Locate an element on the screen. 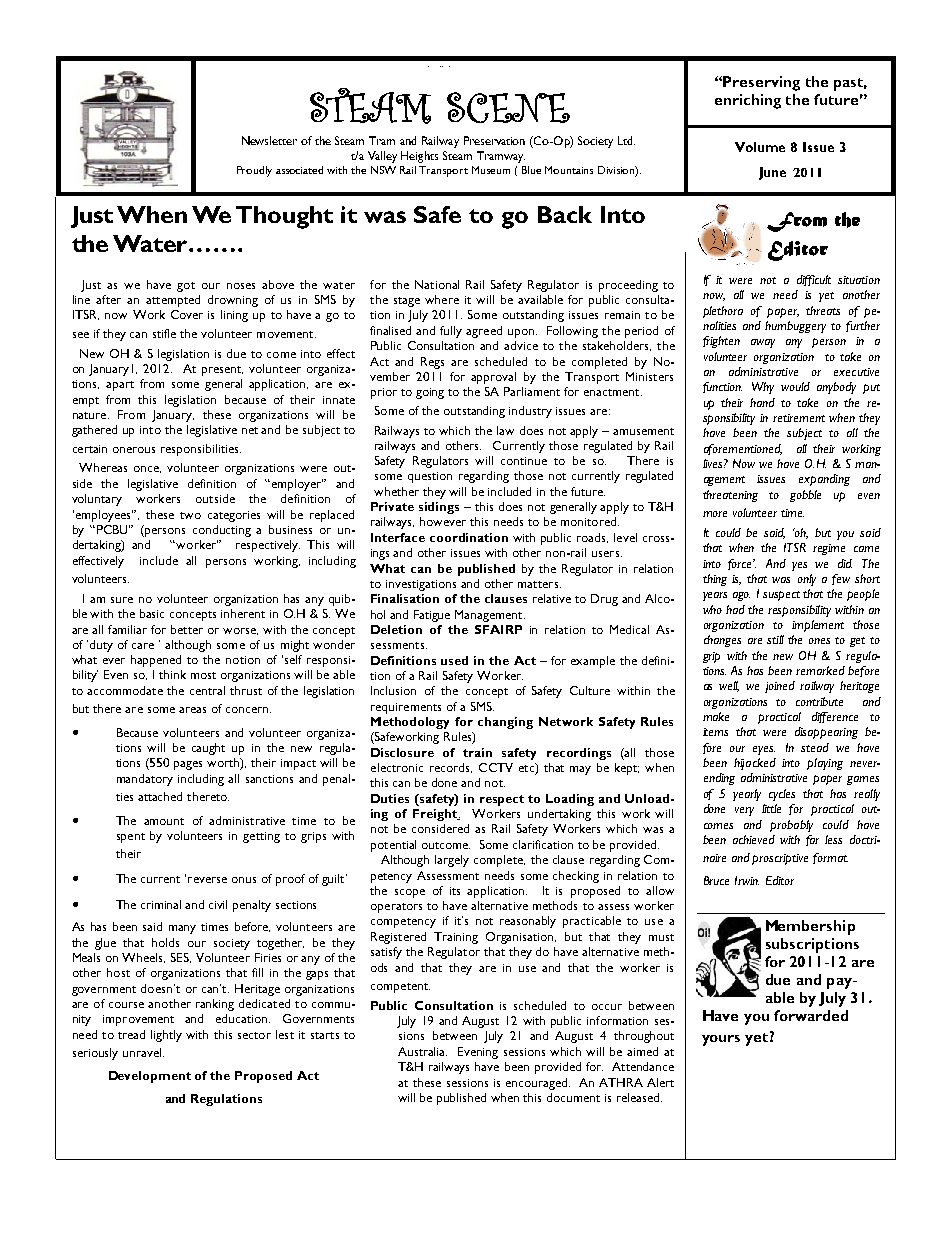 This screenshot has width=952, height=1233. expanding is located at coordinates (824, 480).
